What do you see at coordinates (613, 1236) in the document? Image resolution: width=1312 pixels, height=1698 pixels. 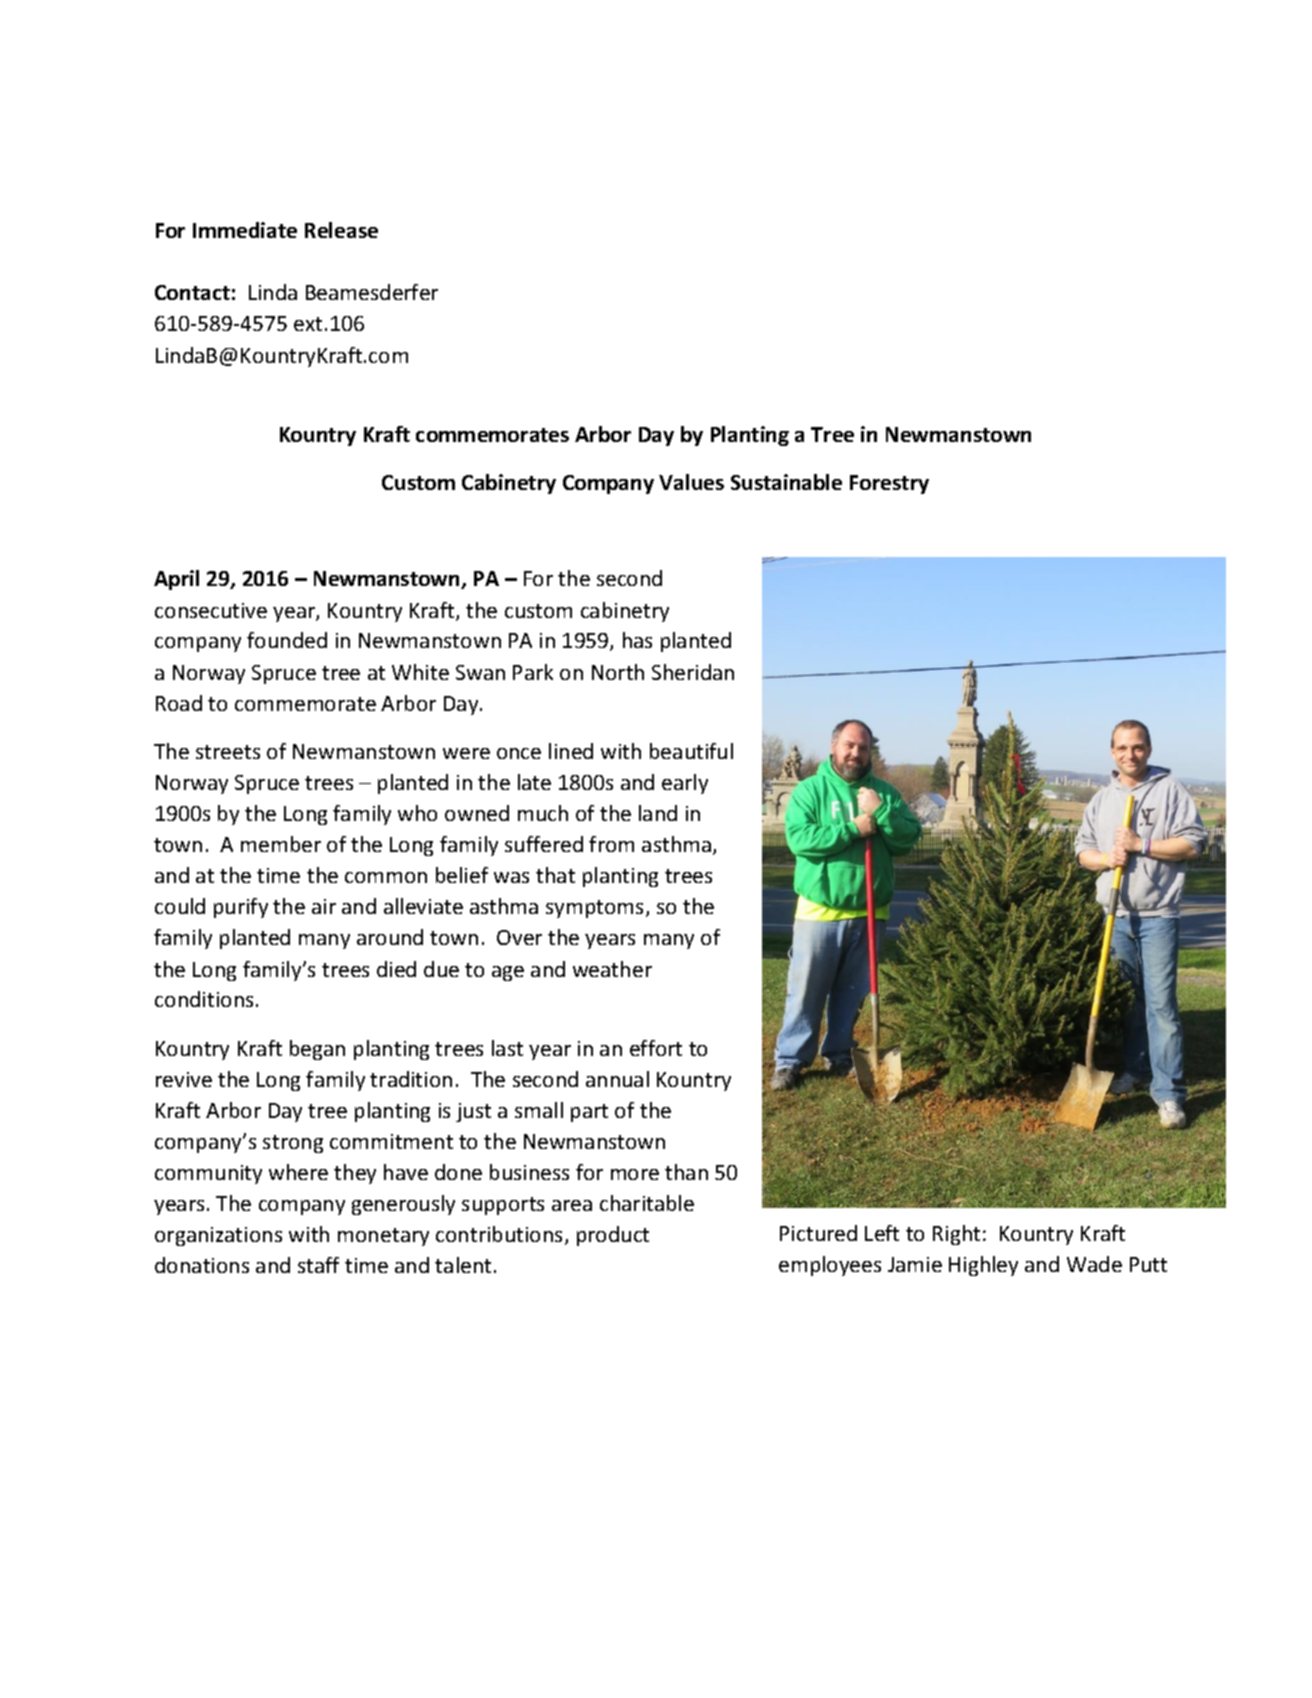 I see `product` at bounding box center [613, 1236].
